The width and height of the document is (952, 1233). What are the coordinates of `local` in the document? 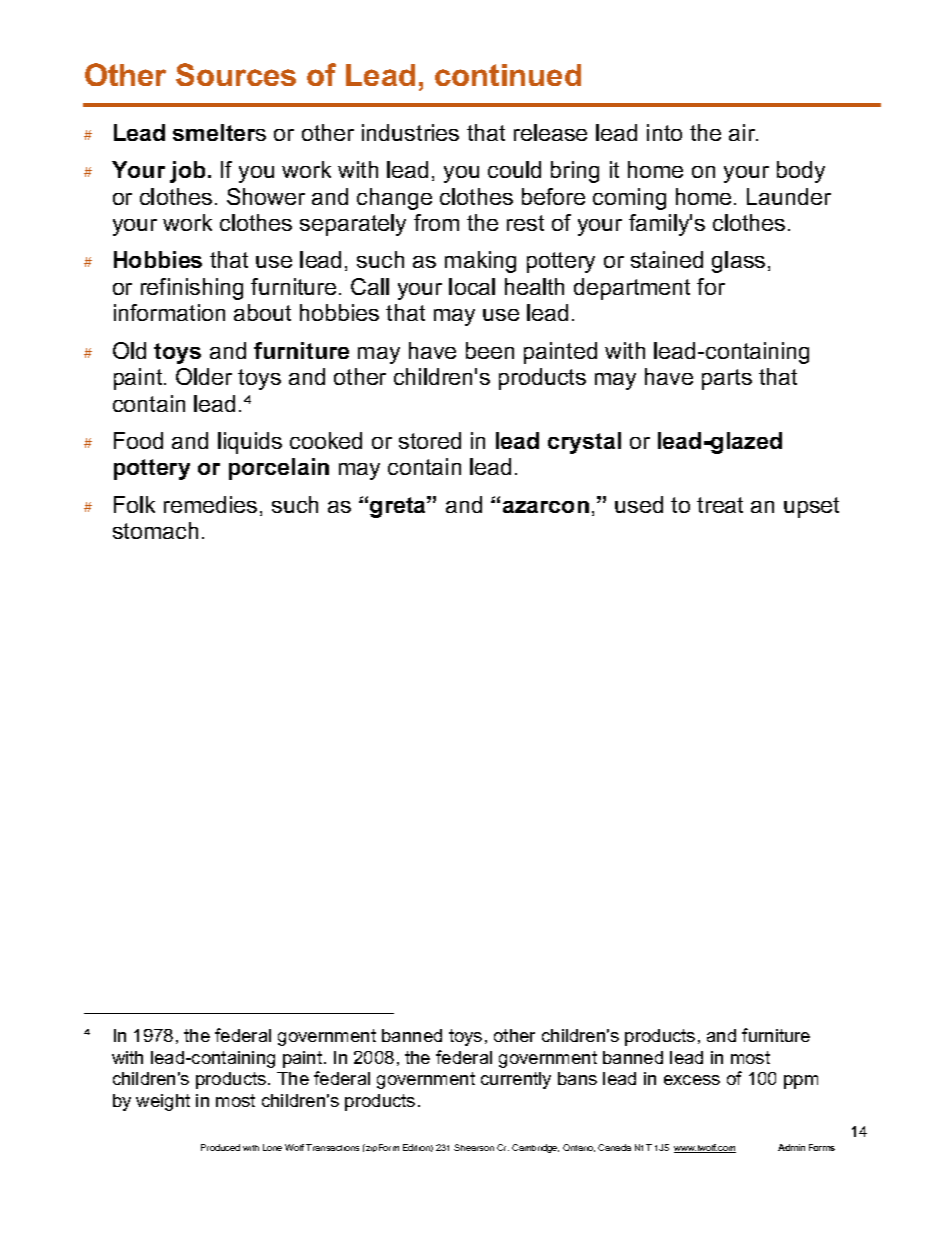 It's located at (472, 286).
